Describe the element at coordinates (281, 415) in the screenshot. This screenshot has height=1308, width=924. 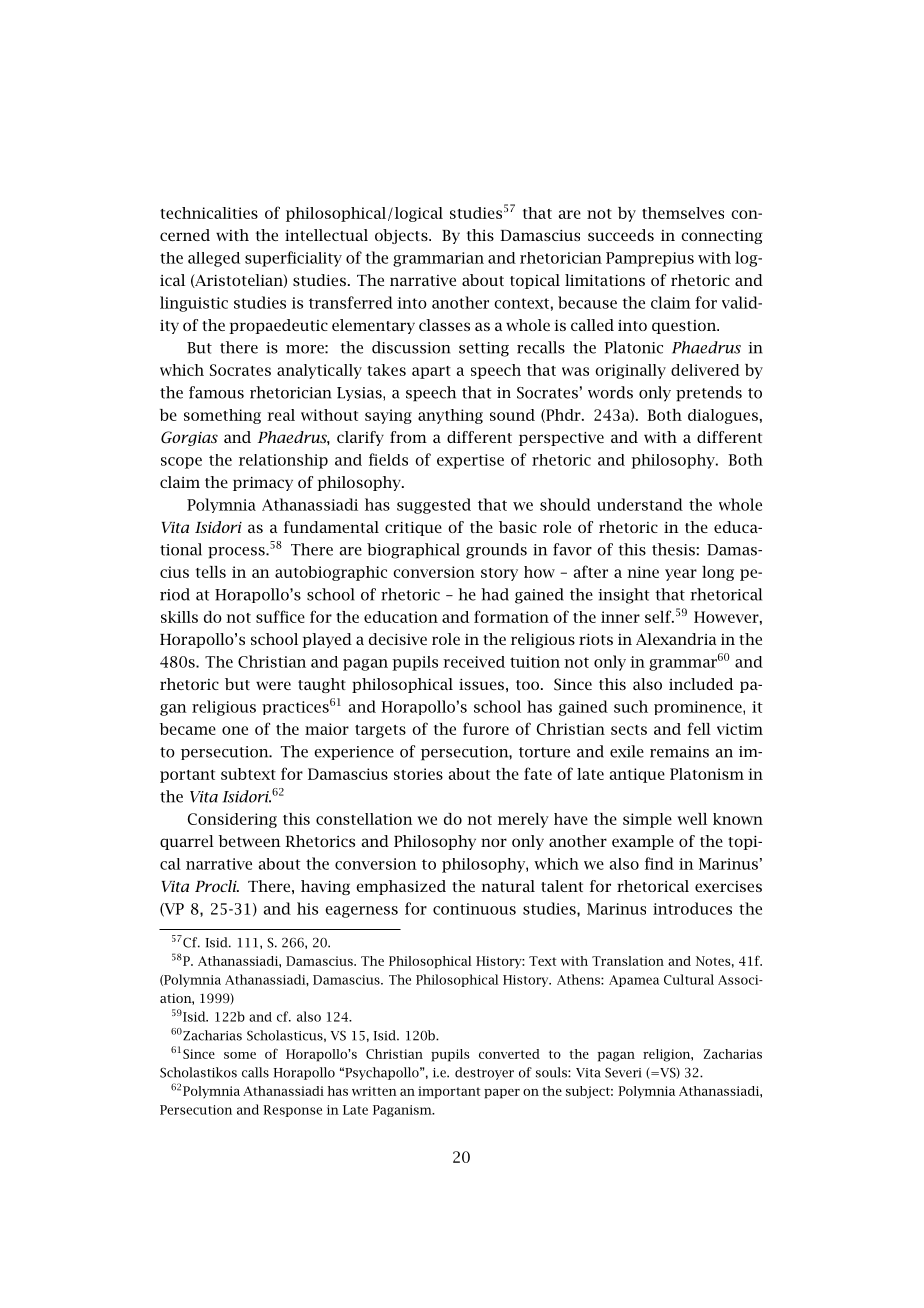
I see `real` at that location.
